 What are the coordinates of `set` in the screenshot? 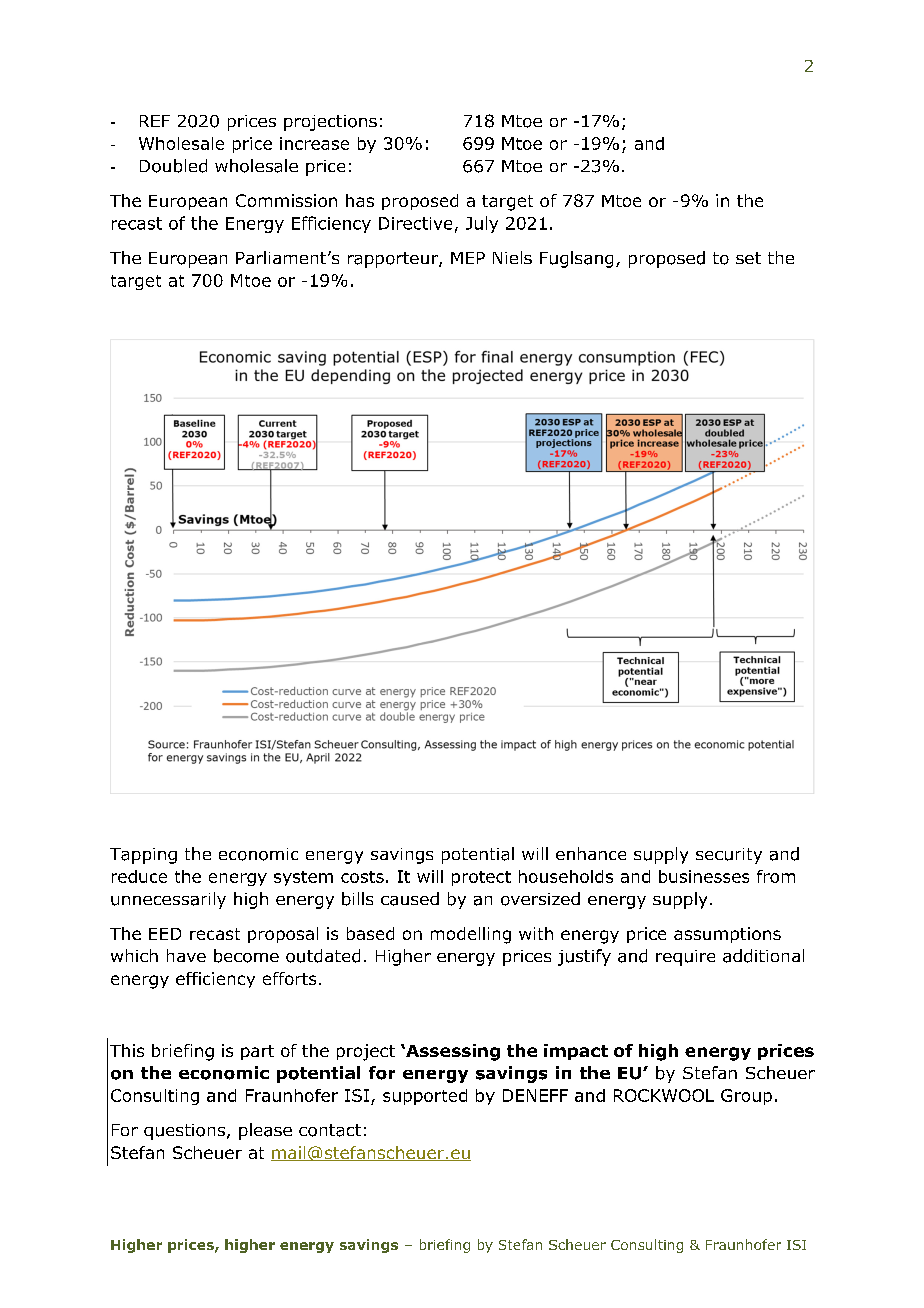 It's located at (748, 258).
